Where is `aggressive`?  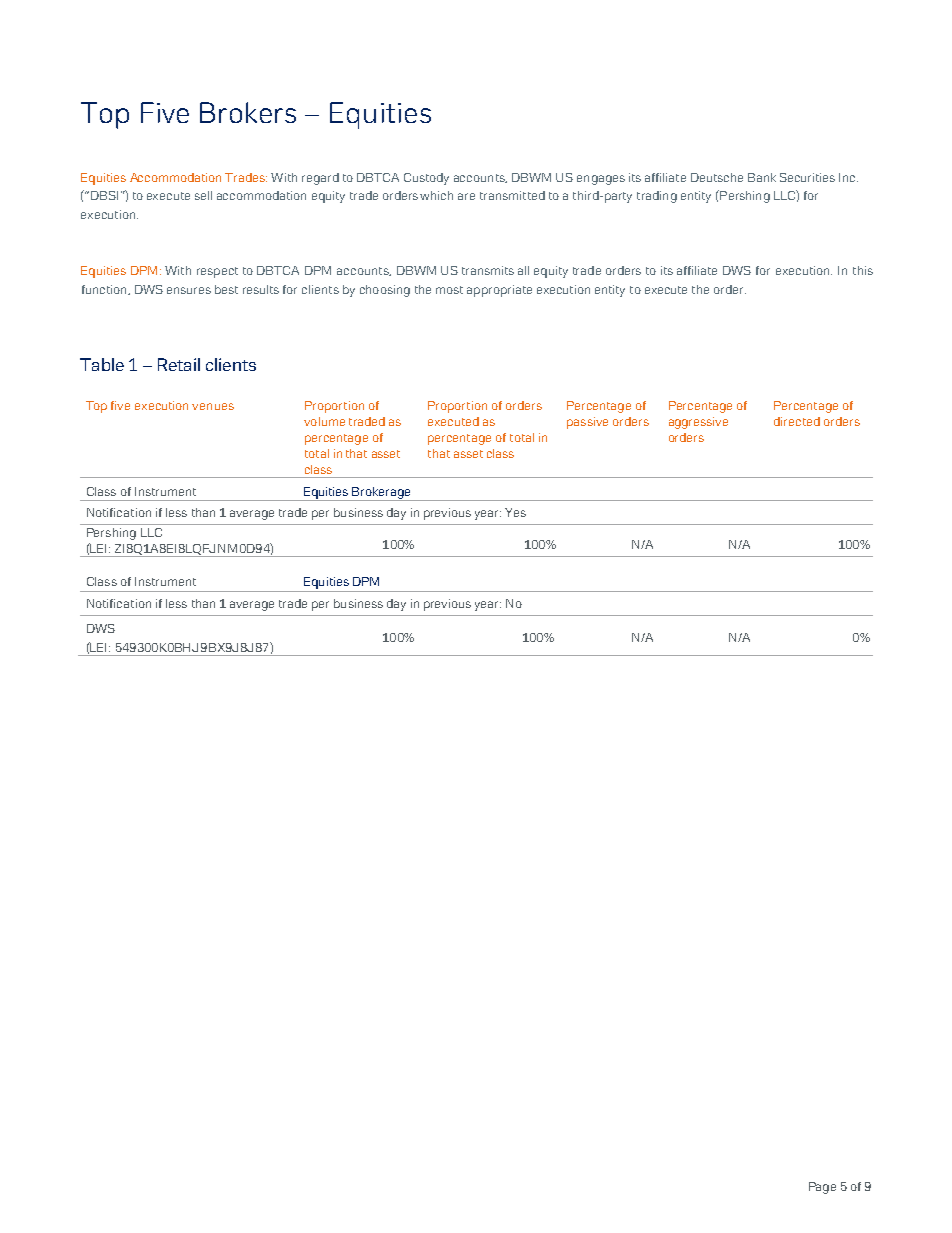
aggressive is located at coordinates (698, 423).
